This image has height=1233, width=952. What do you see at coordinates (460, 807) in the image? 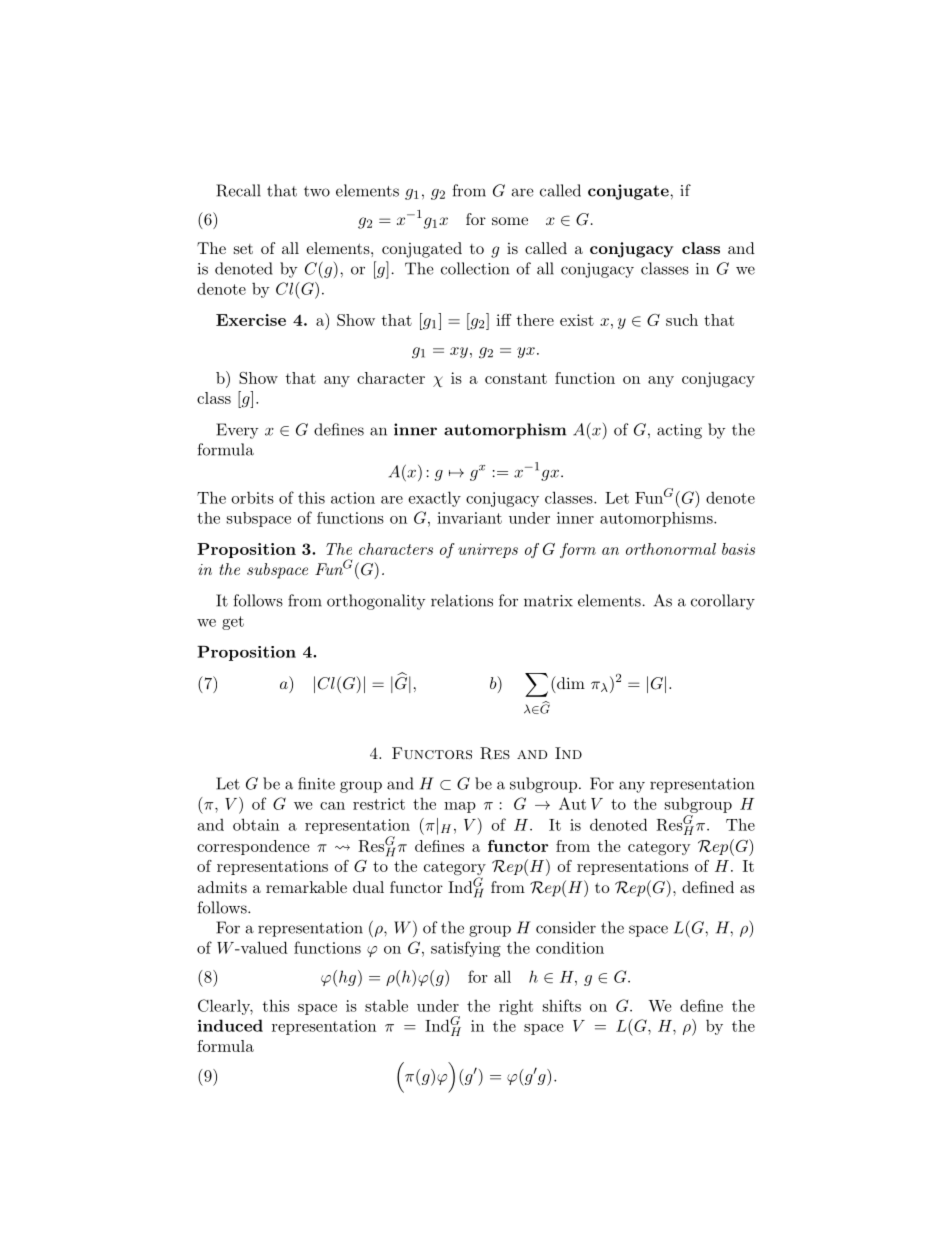
I see `map` at bounding box center [460, 807].
